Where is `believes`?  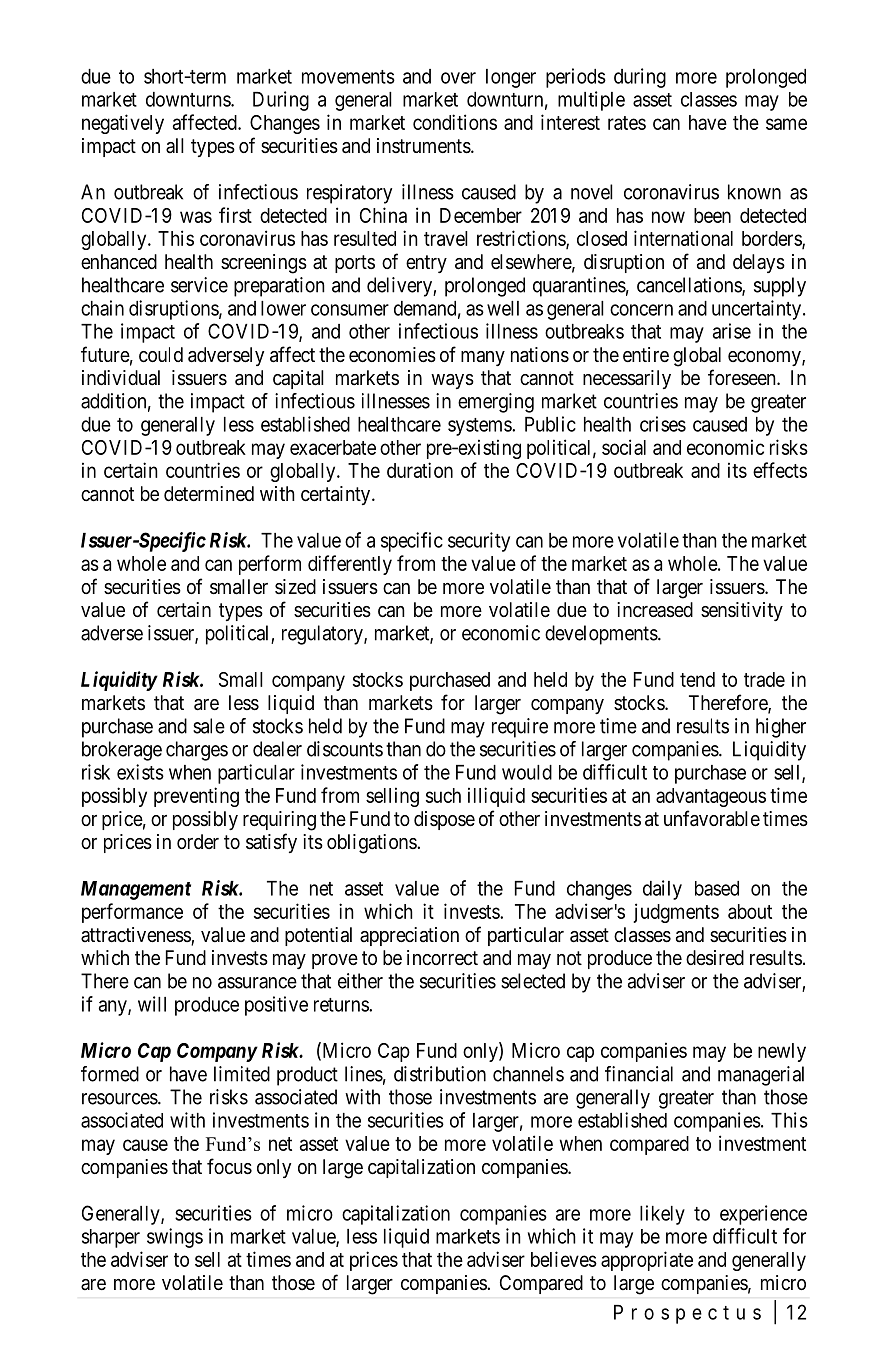 believes is located at coordinates (564, 1259).
